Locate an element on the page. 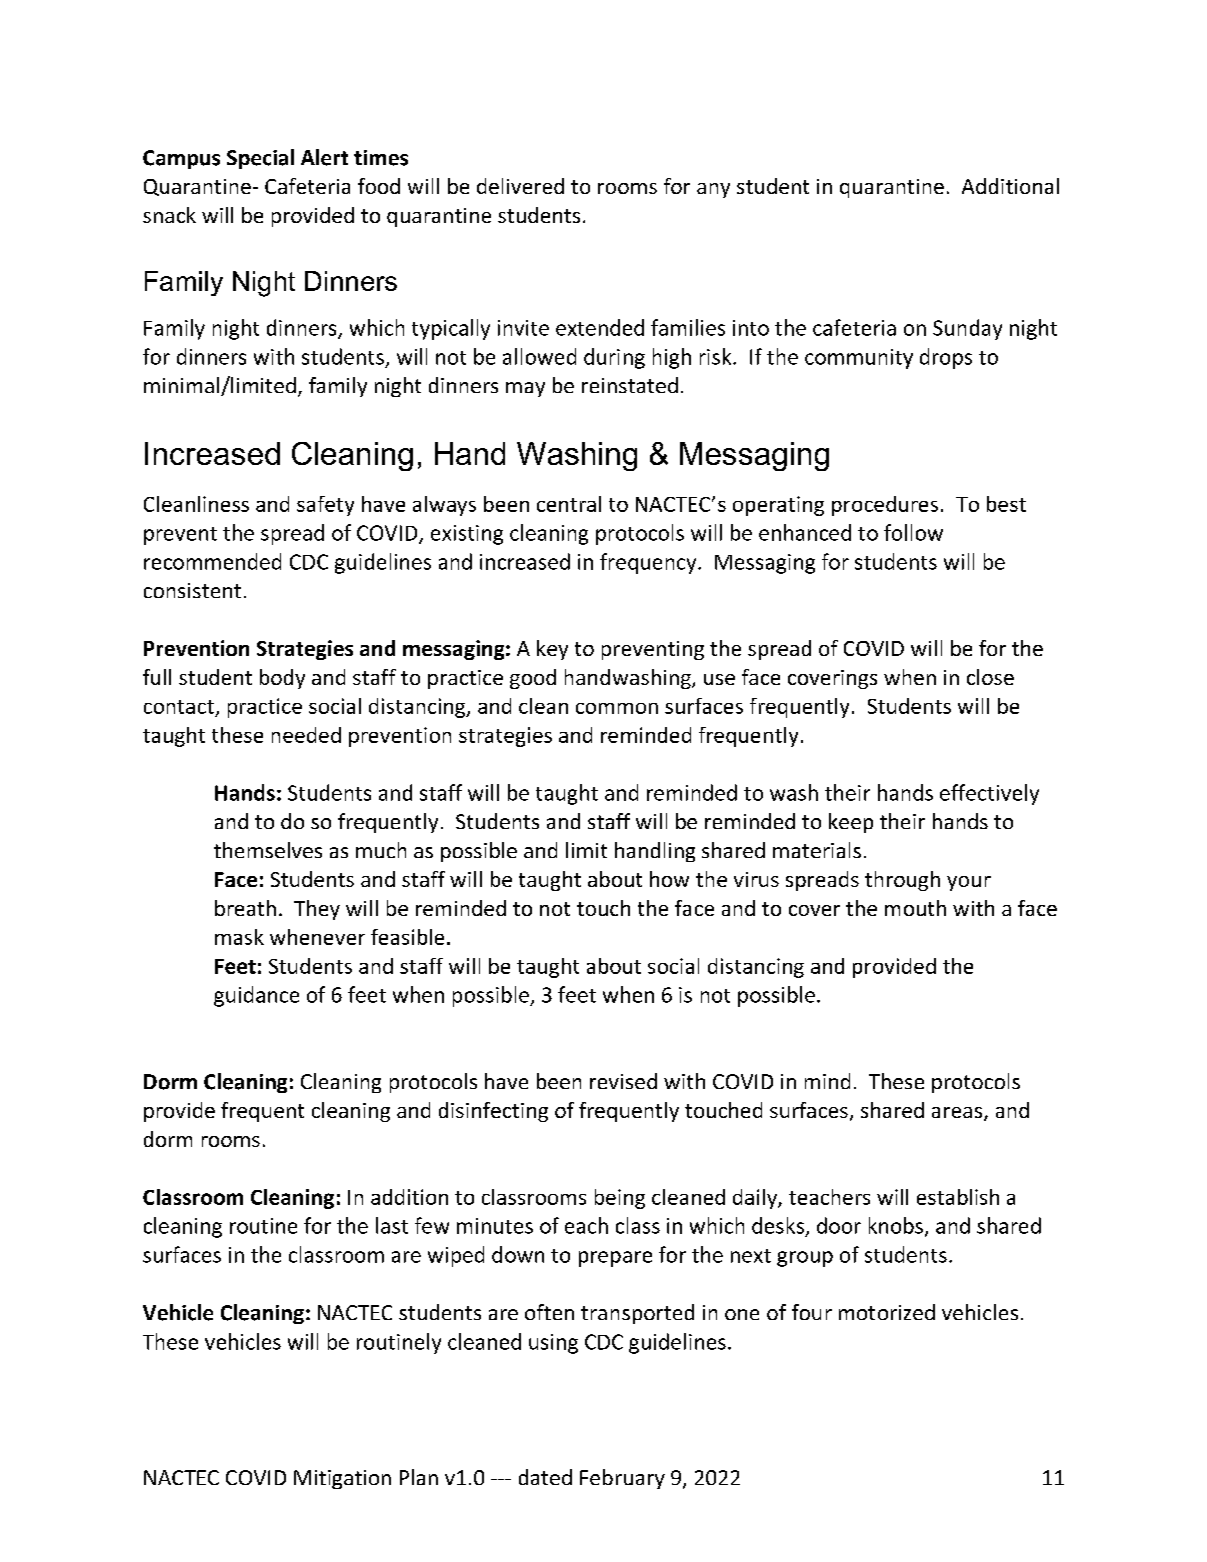 The width and height of the document is (1207, 1562). central is located at coordinates (569, 504).
